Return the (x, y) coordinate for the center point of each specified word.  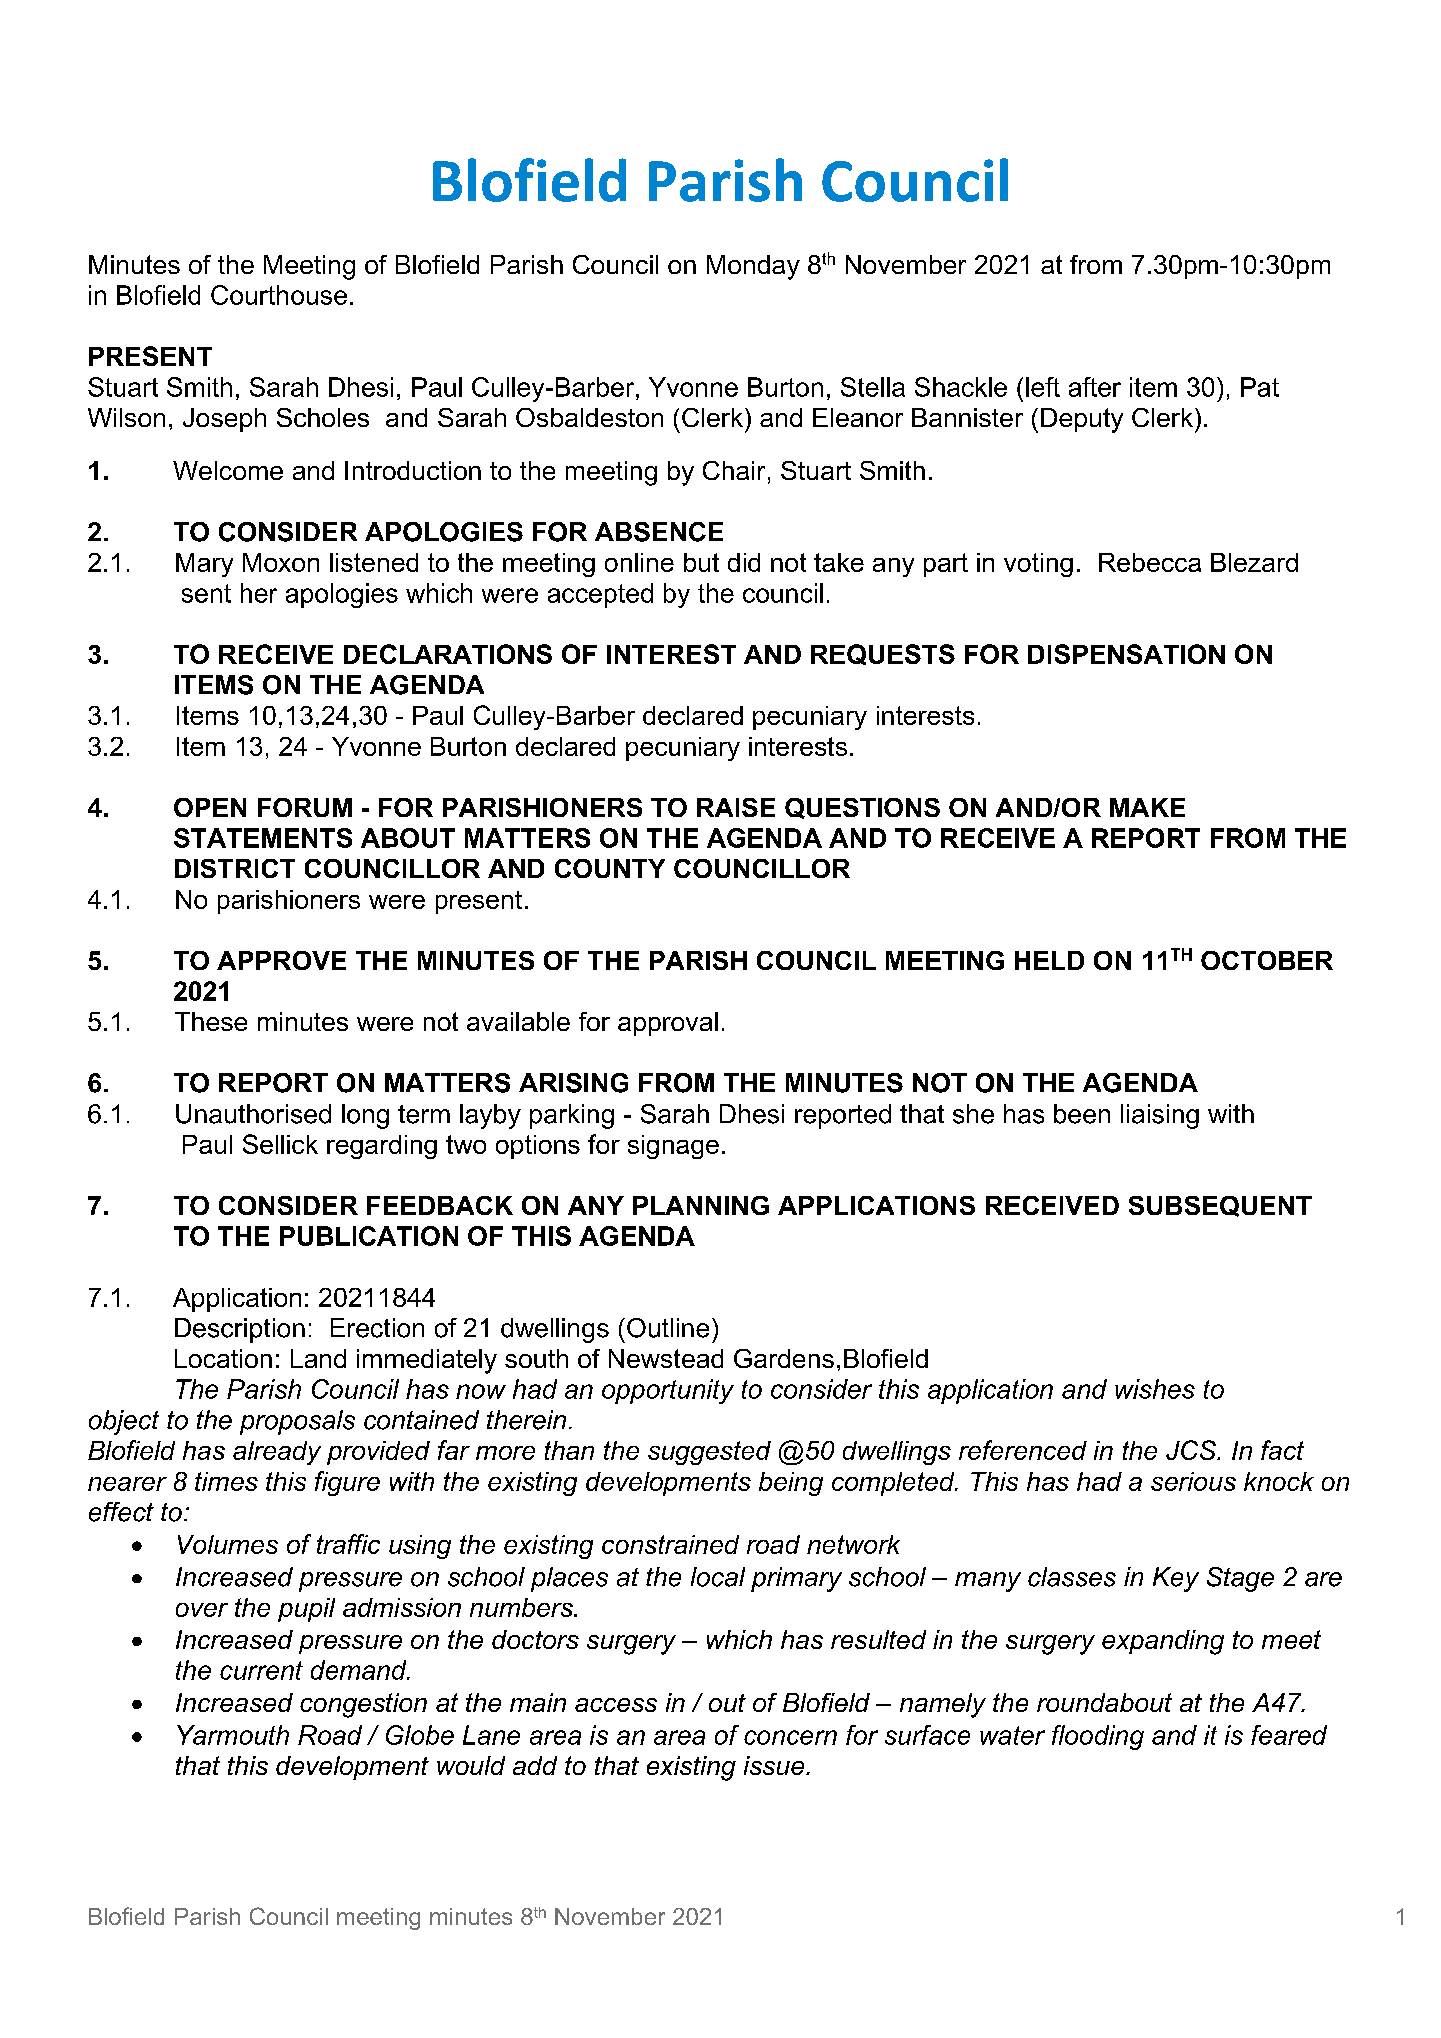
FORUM (305, 807)
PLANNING (701, 1205)
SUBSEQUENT (1220, 1206)
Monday (753, 267)
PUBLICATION (369, 1236)
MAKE (1147, 807)
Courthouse (279, 295)
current (261, 1670)
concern (790, 1737)
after (1095, 387)
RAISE (736, 807)
